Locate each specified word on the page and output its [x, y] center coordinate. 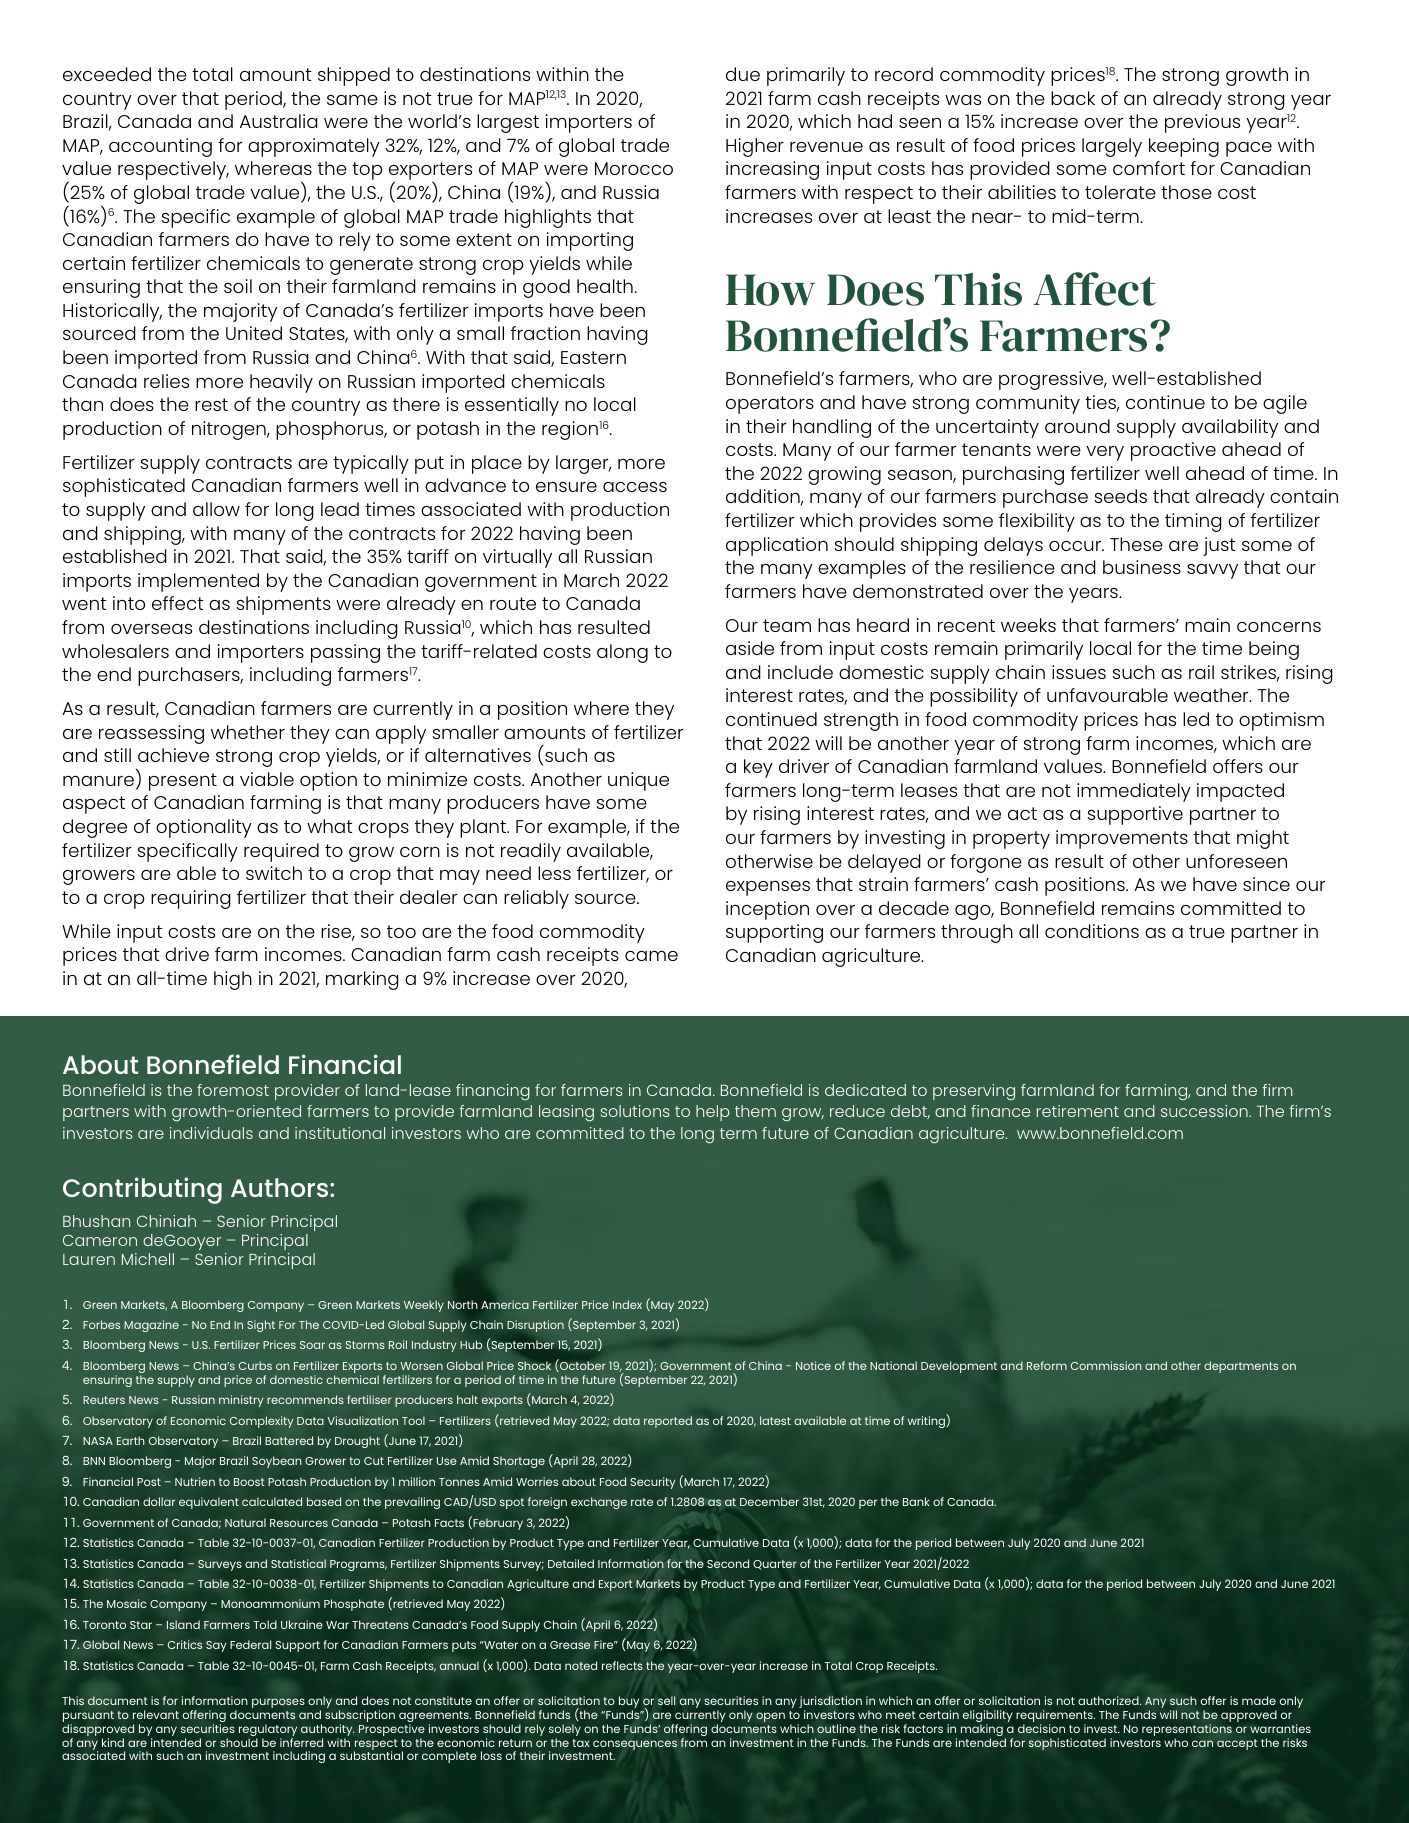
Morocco [634, 168]
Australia [279, 121]
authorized [1109, 1700]
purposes [278, 1703]
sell [667, 1700]
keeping [1184, 147]
